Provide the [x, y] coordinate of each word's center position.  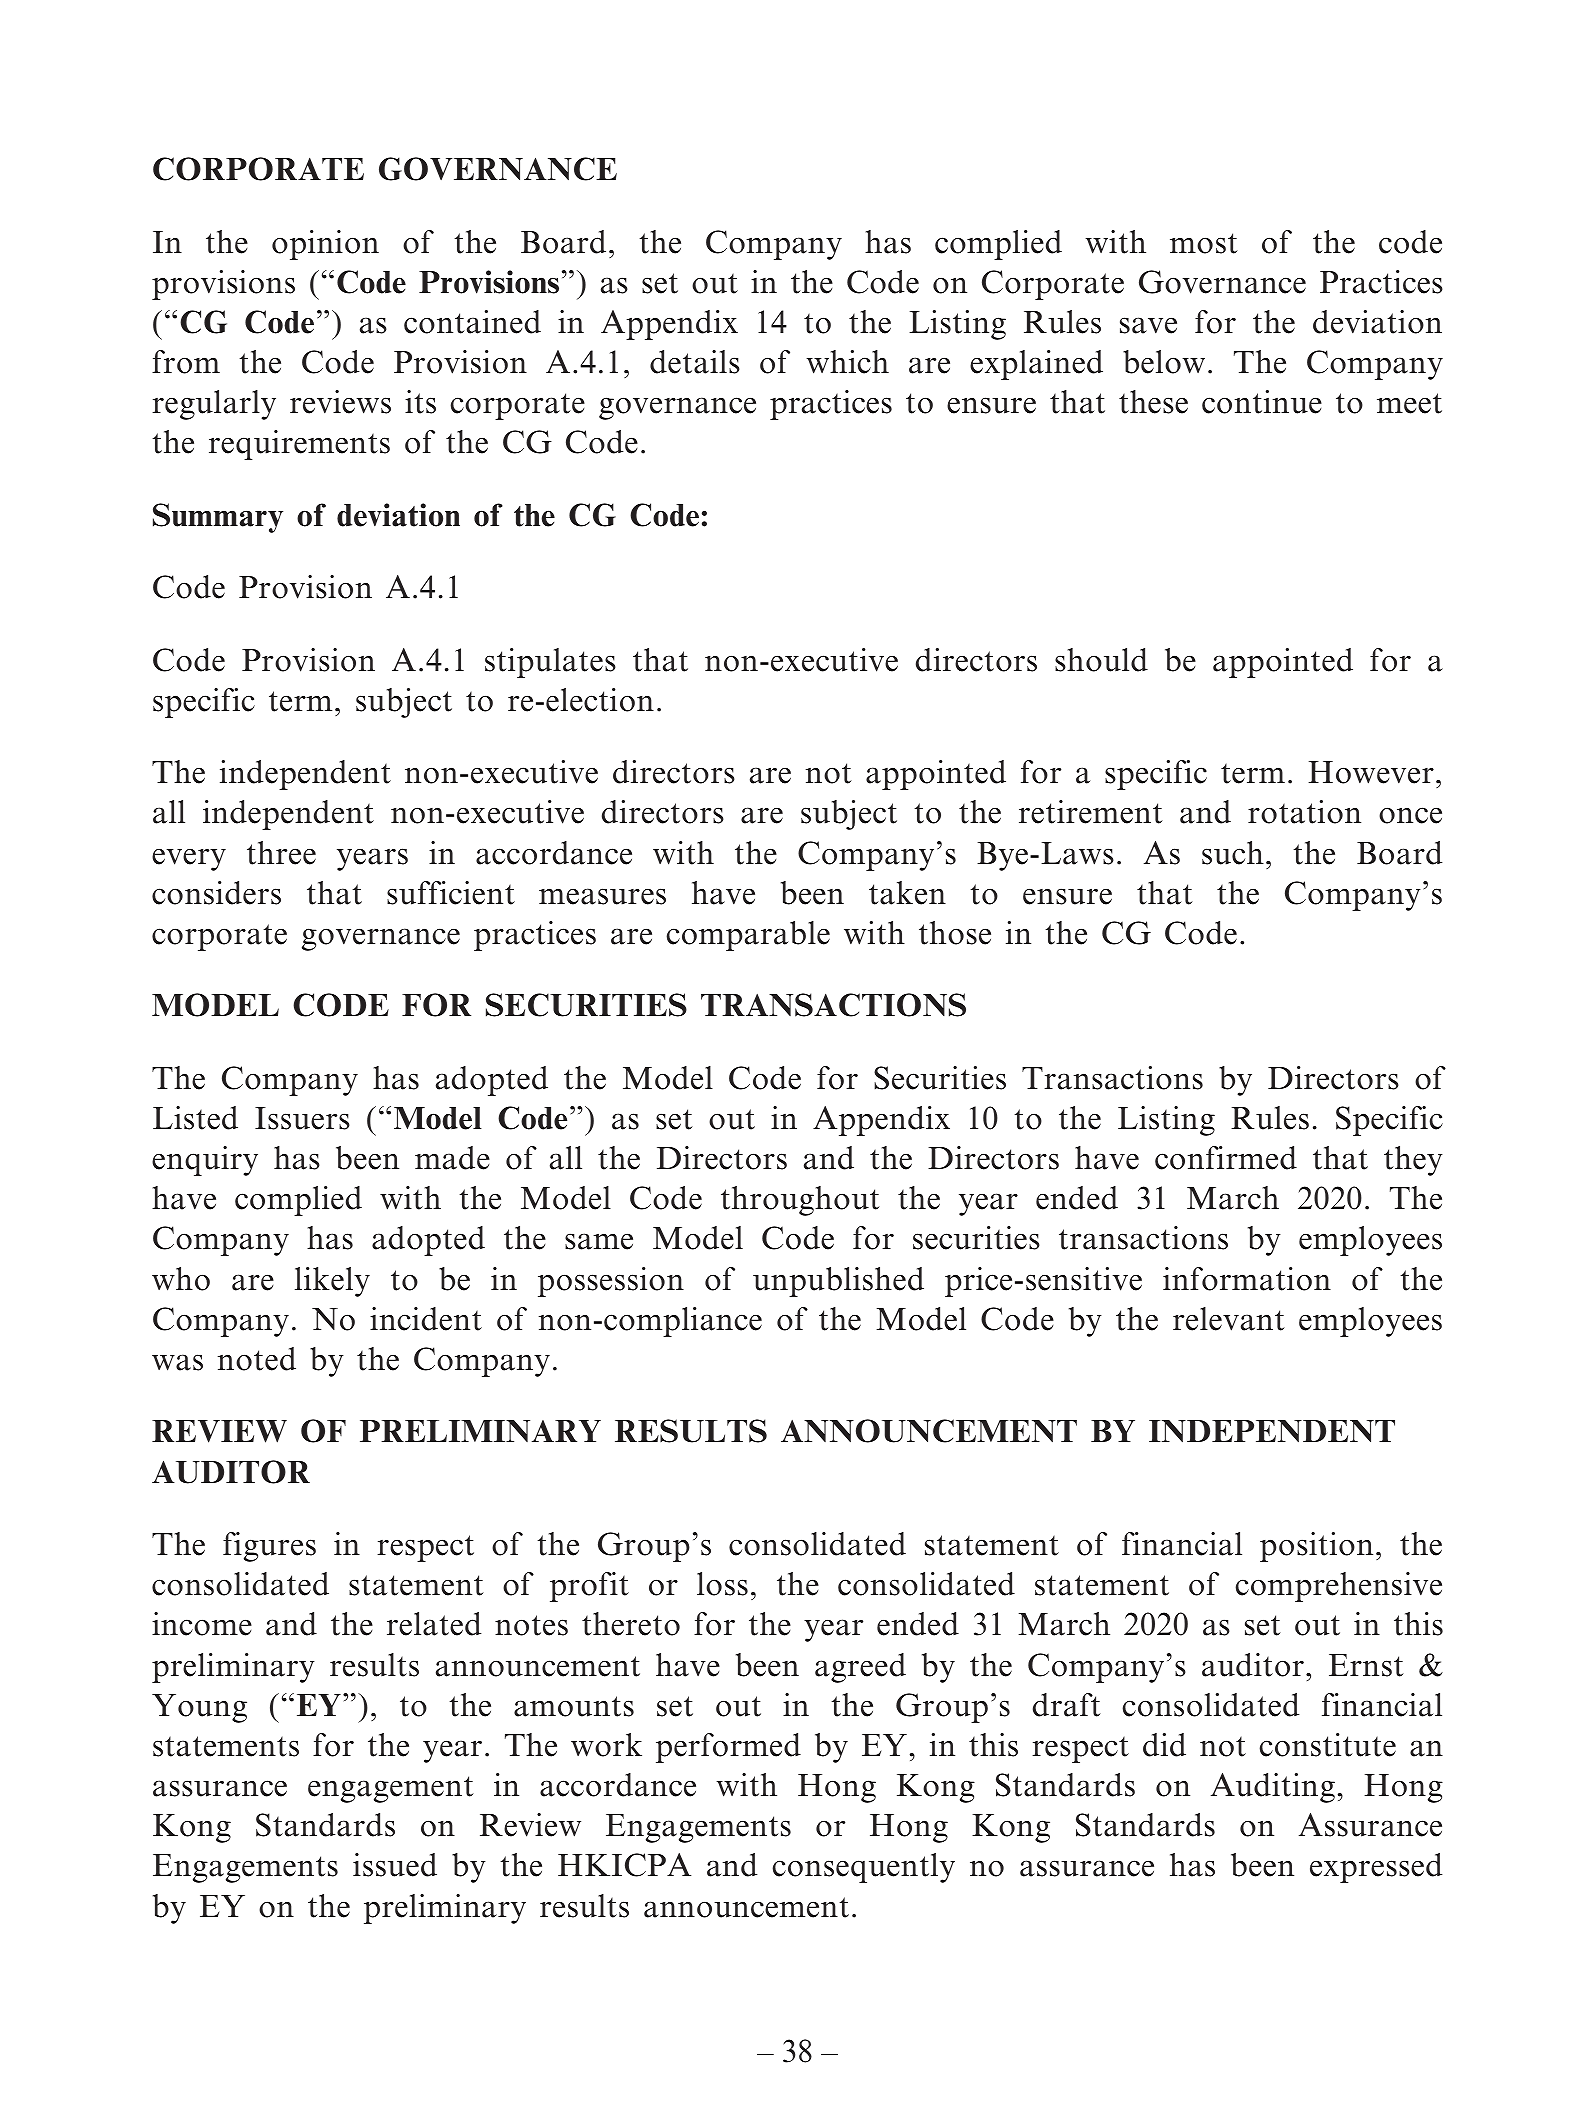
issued [395, 1865]
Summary [218, 518]
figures [269, 1547]
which [847, 362]
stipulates [550, 663]
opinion [325, 245]
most [1204, 243]
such [1233, 853]
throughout [800, 1201]
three [281, 853]
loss [722, 1584]
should [1101, 660]
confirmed [1226, 1158]
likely [332, 1282]
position [1316, 1547]
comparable [748, 936]
